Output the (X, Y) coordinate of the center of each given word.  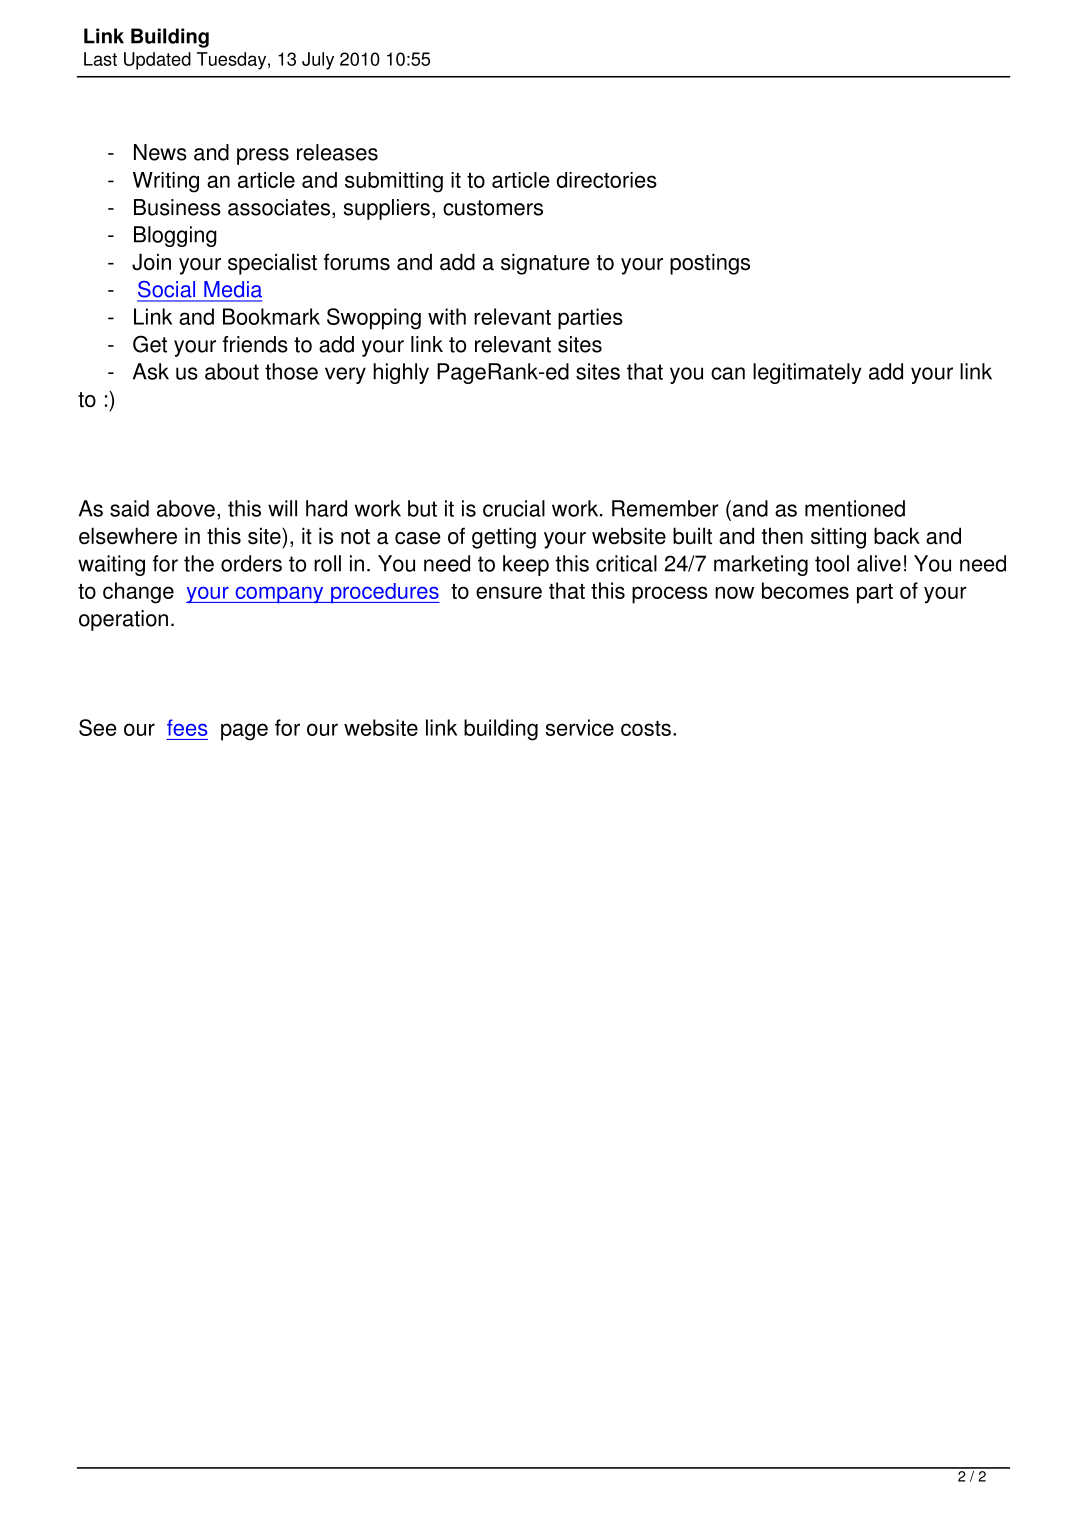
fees (187, 727)
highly (401, 373)
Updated (157, 61)
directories (607, 180)
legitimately (807, 373)
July (318, 61)
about (232, 371)
